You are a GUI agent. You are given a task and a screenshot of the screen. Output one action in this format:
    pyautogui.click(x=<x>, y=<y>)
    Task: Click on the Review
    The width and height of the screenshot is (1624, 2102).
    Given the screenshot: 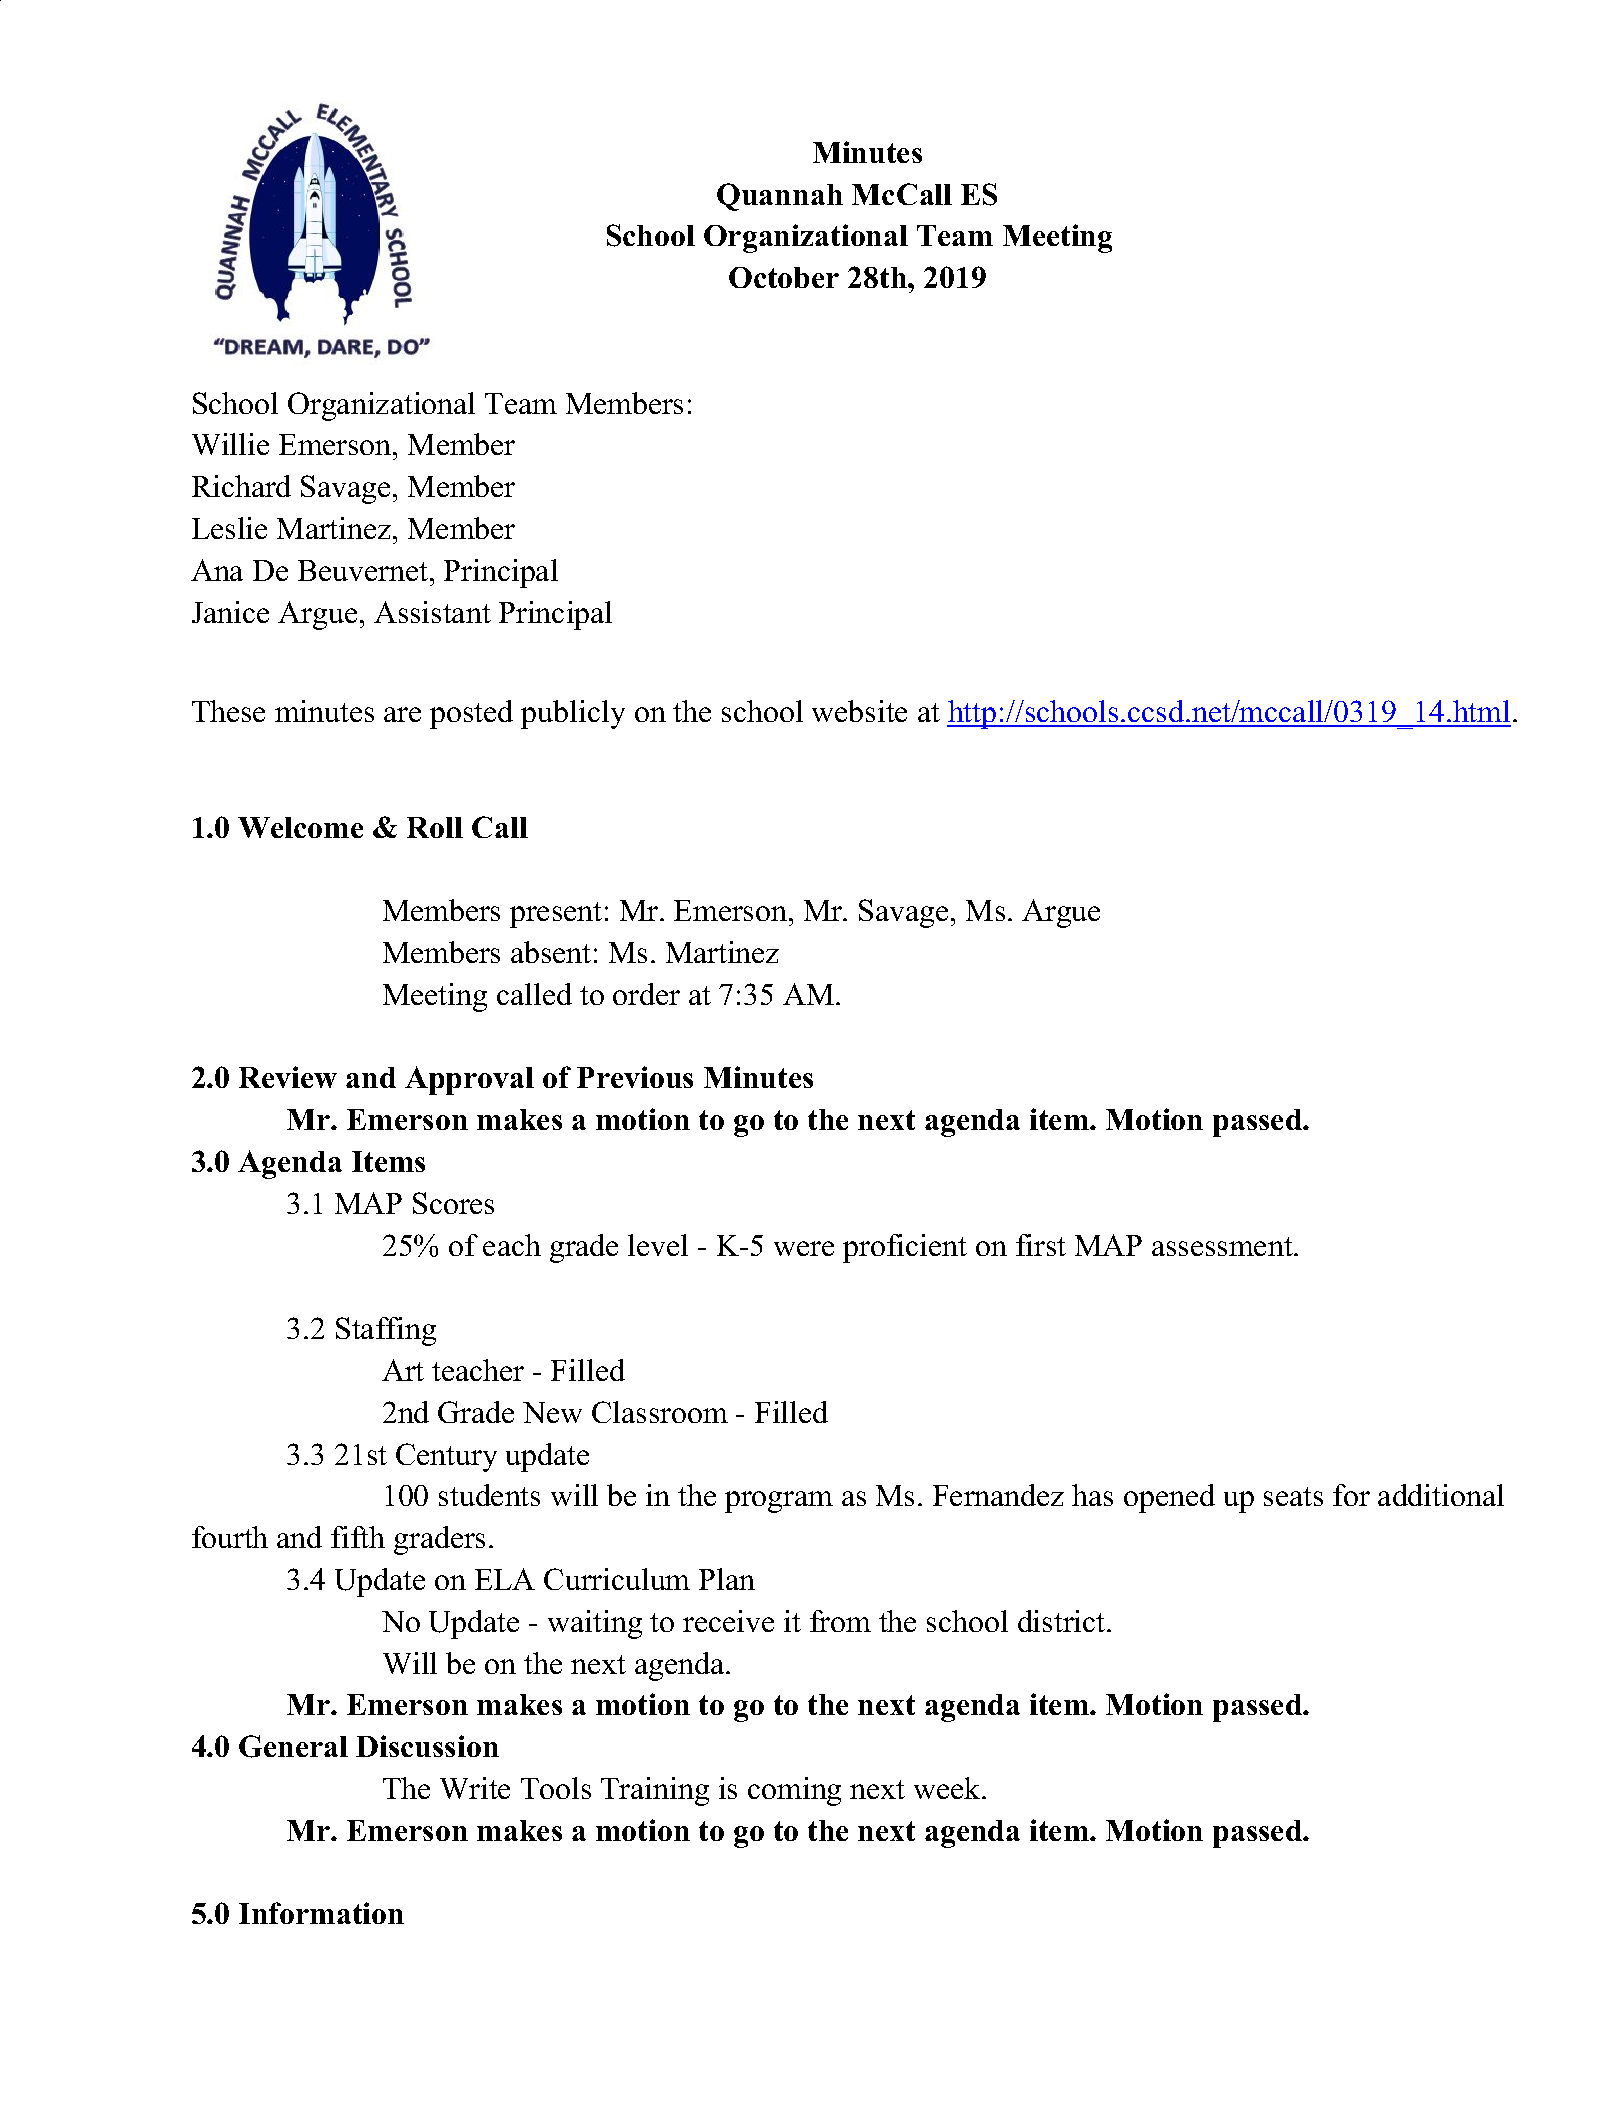 What is the action you would take?
    pyautogui.click(x=288, y=1077)
